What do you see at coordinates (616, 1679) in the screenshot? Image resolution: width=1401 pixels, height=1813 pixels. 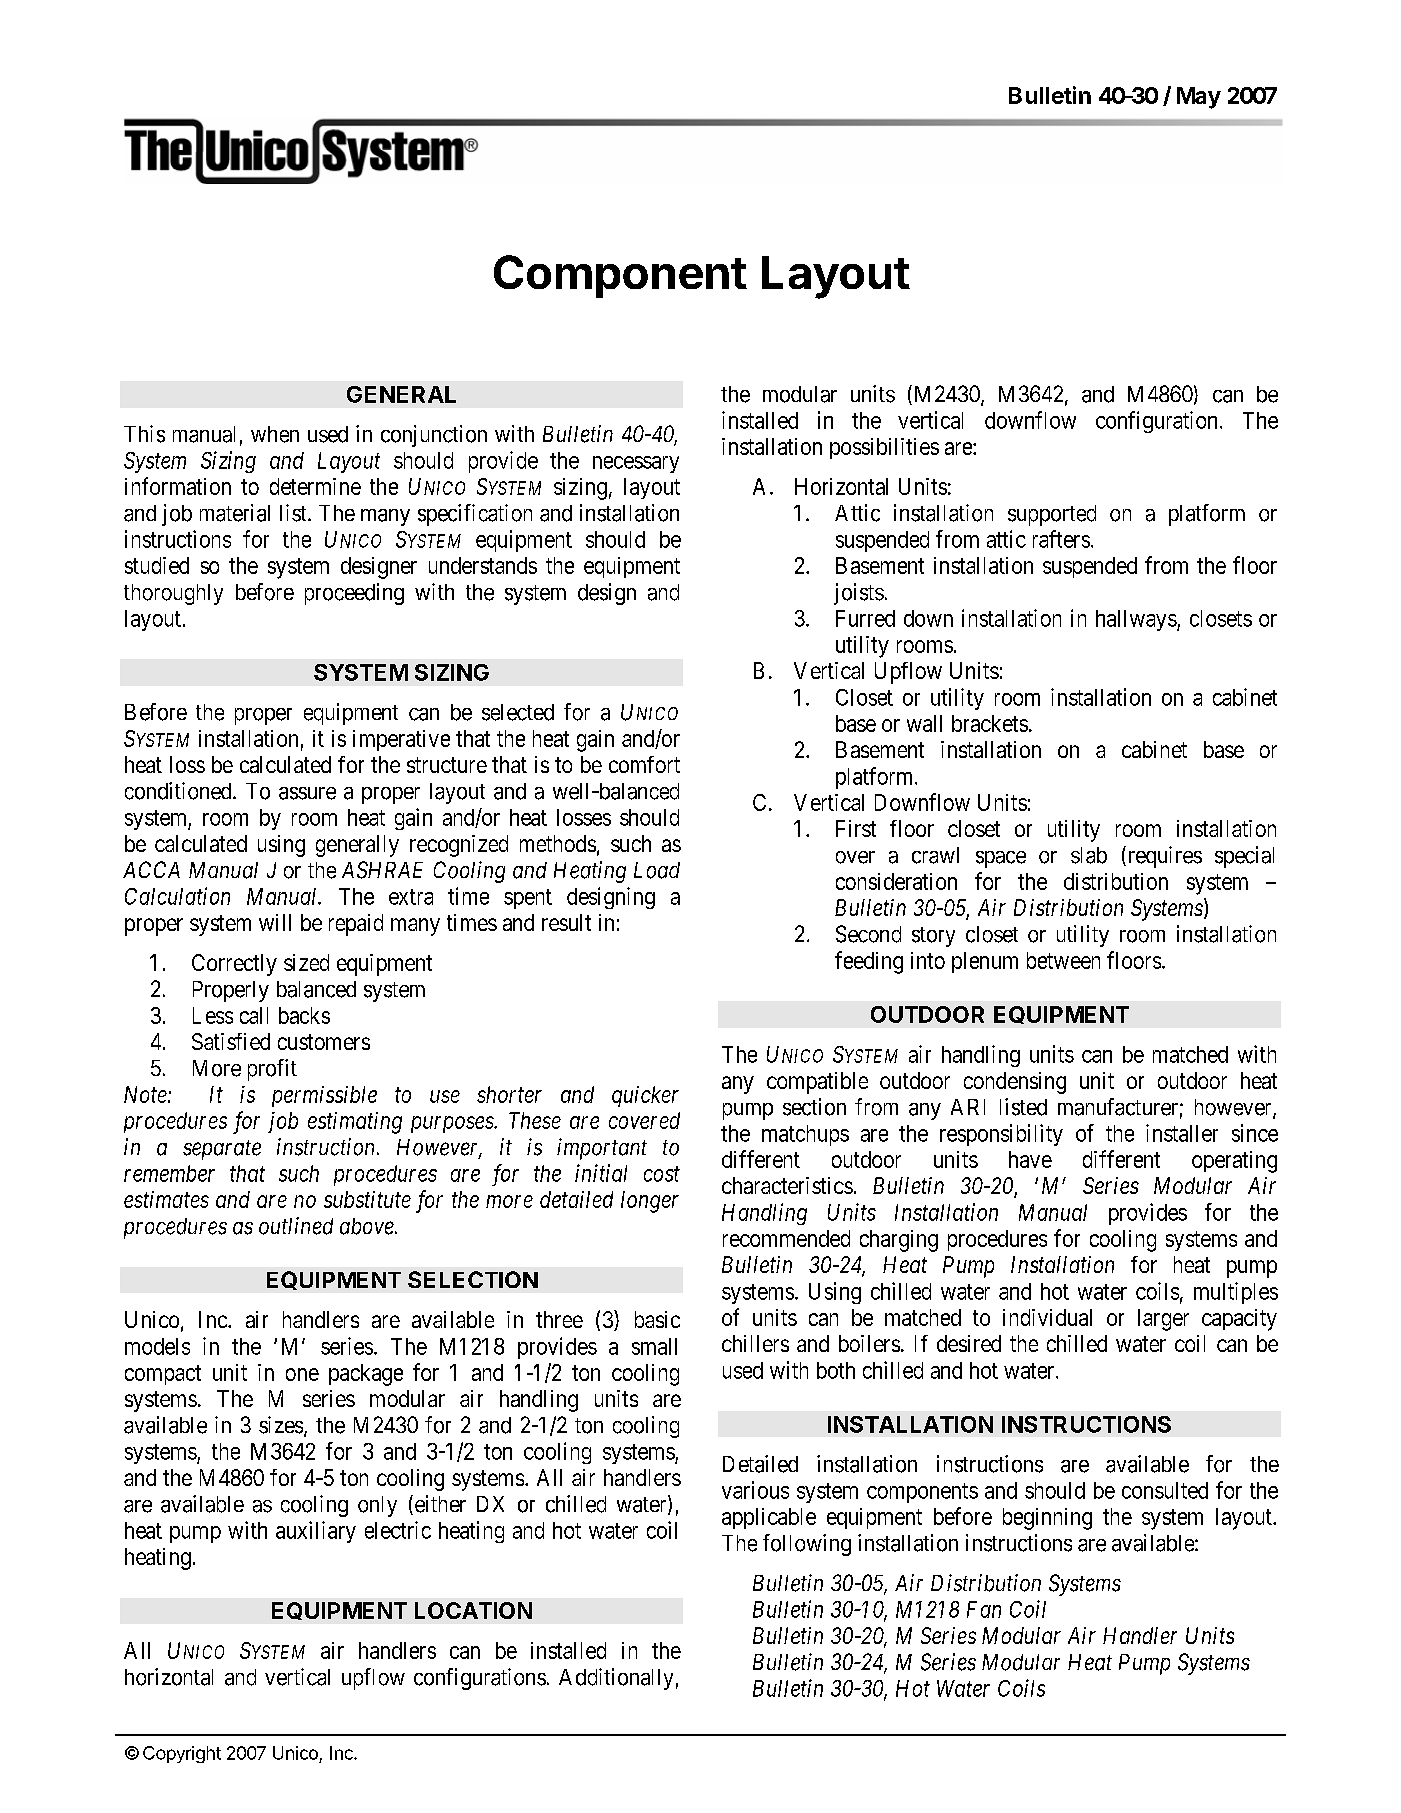 I see `Additionally` at bounding box center [616, 1679].
